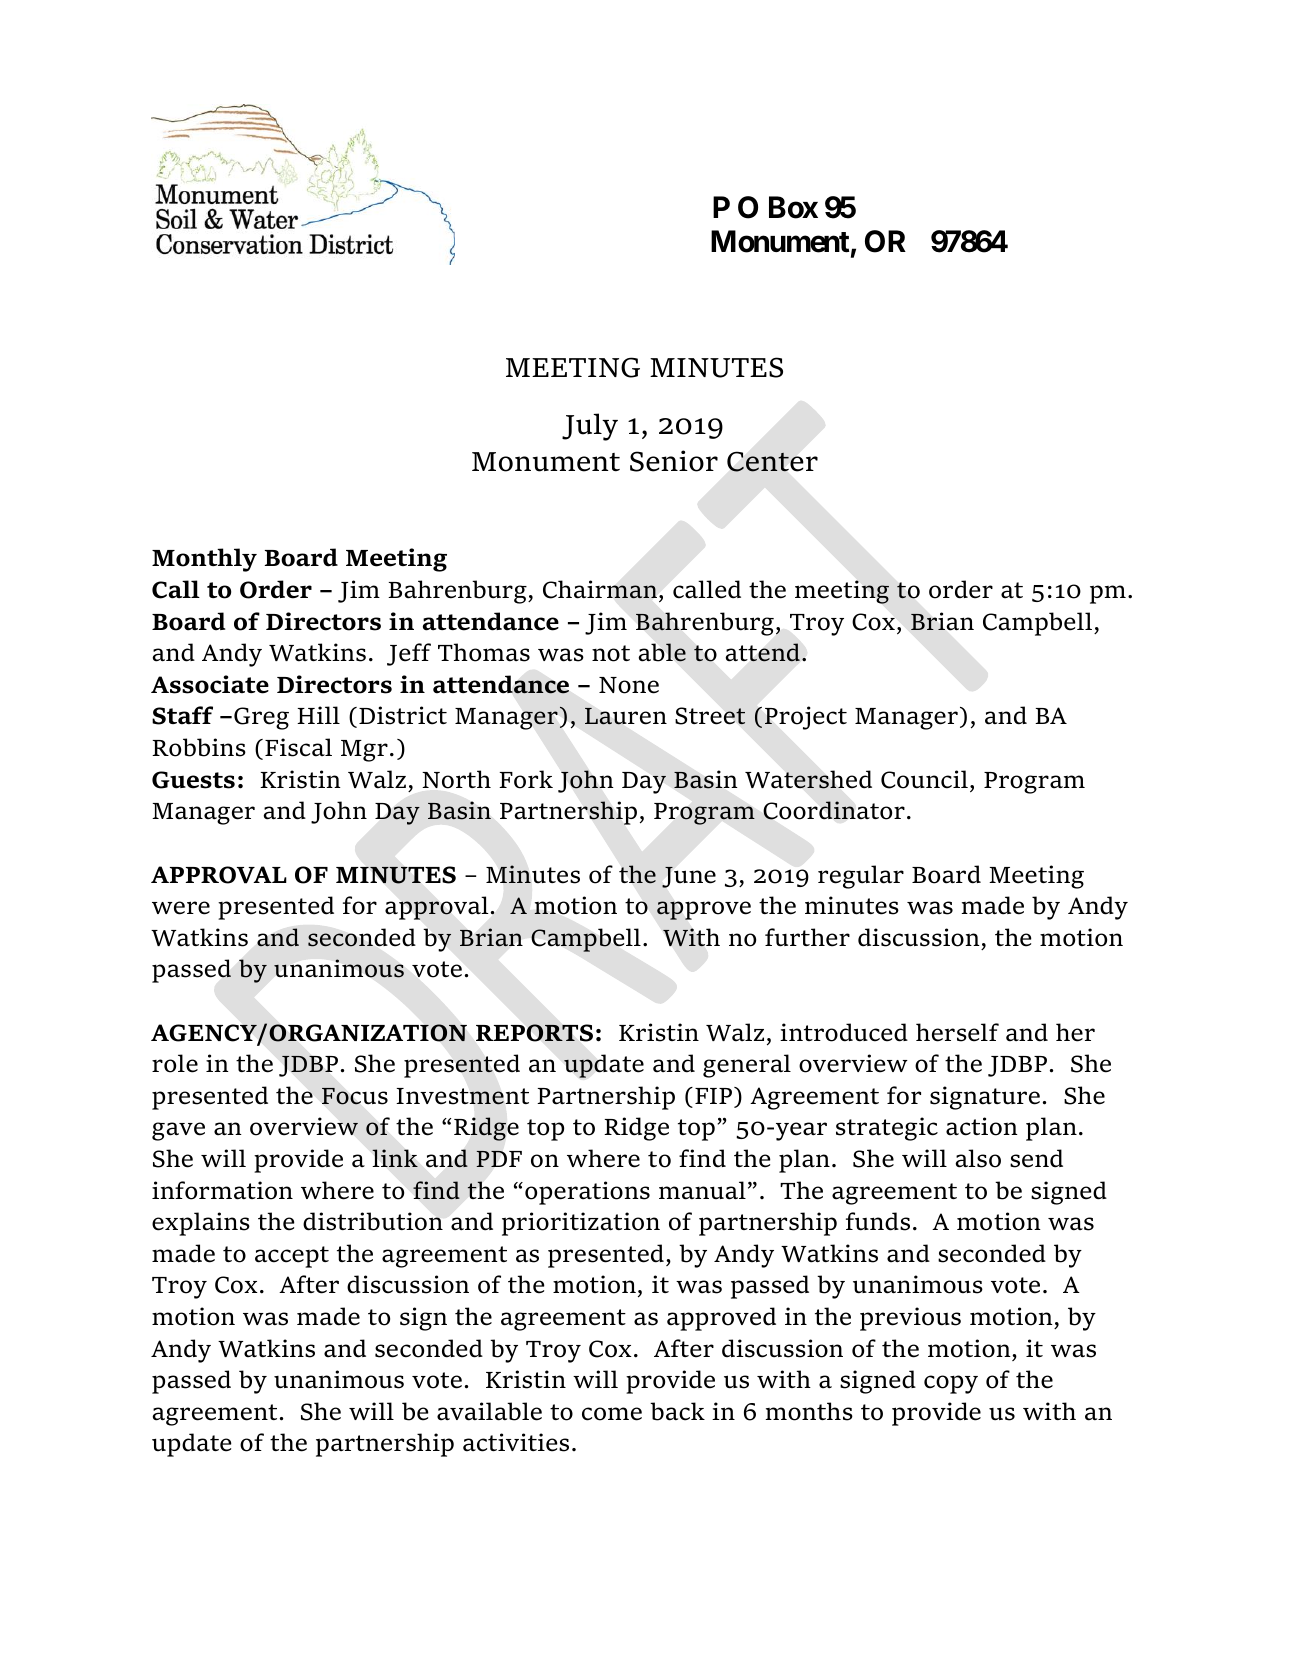  I want to click on accept, so click(292, 1257).
